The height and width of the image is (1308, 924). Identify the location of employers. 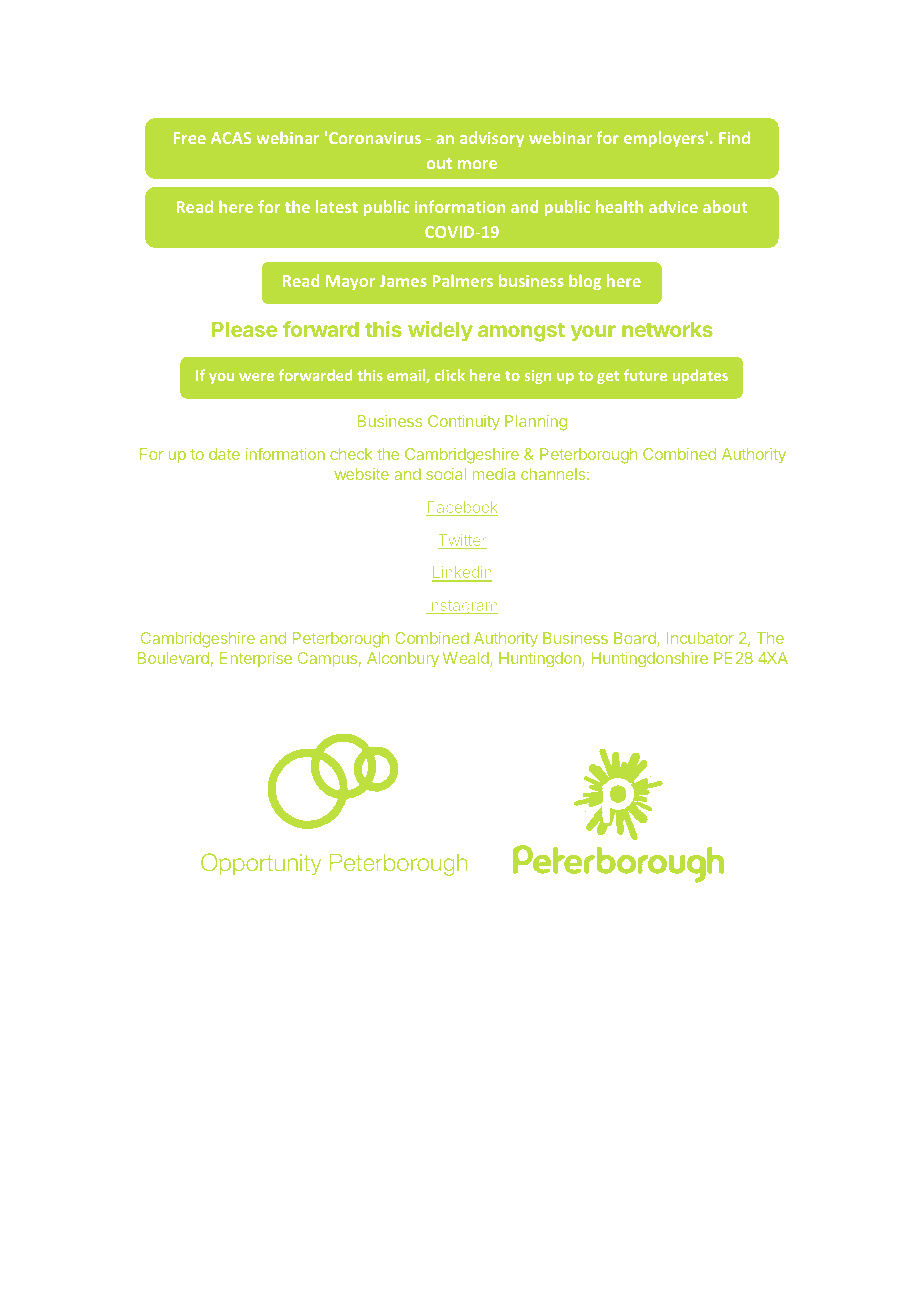
(664, 139).
